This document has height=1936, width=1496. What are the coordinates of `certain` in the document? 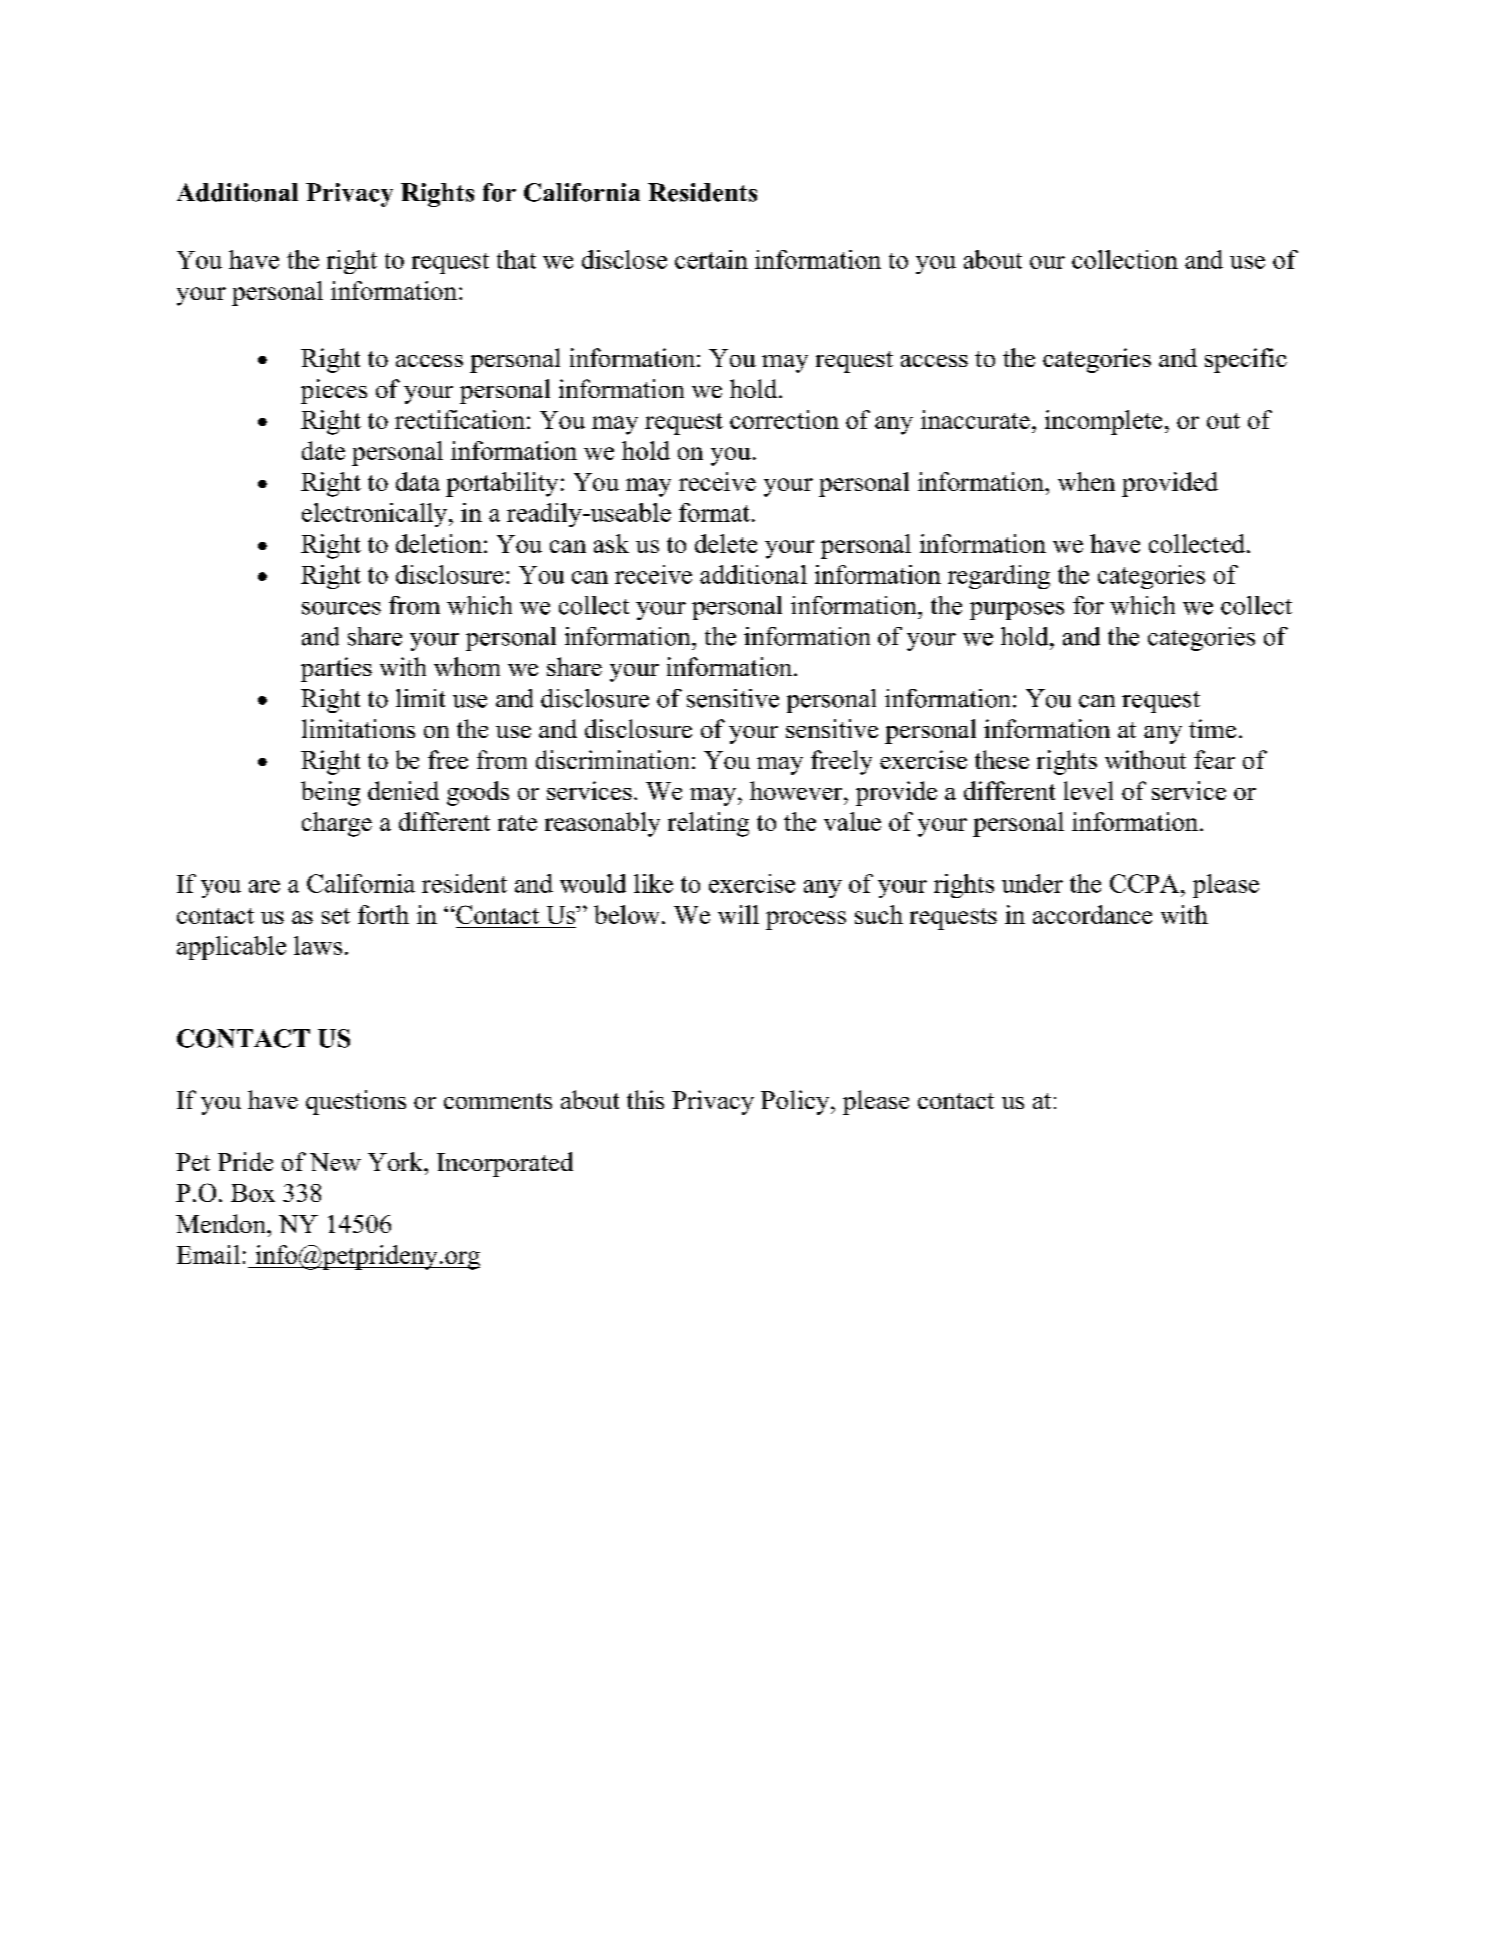 It's located at (711, 259).
